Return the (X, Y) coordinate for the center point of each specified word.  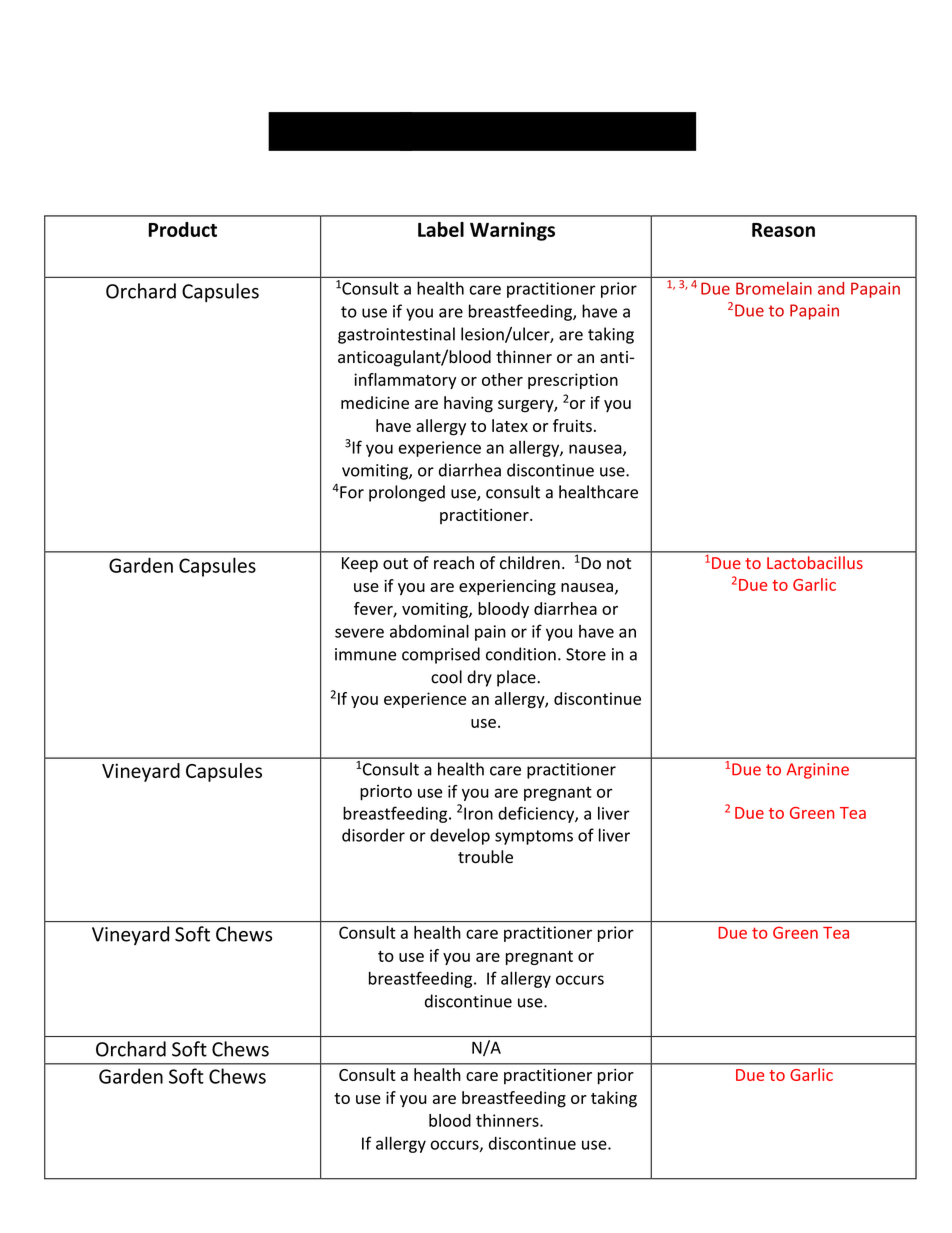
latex (510, 425)
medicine (375, 402)
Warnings (512, 231)
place (517, 678)
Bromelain (774, 288)
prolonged (407, 493)
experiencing (507, 587)
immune (365, 654)
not (619, 564)
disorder (373, 835)
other (502, 379)
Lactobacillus (815, 562)
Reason (783, 230)
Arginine (817, 771)
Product (182, 229)
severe (359, 633)
